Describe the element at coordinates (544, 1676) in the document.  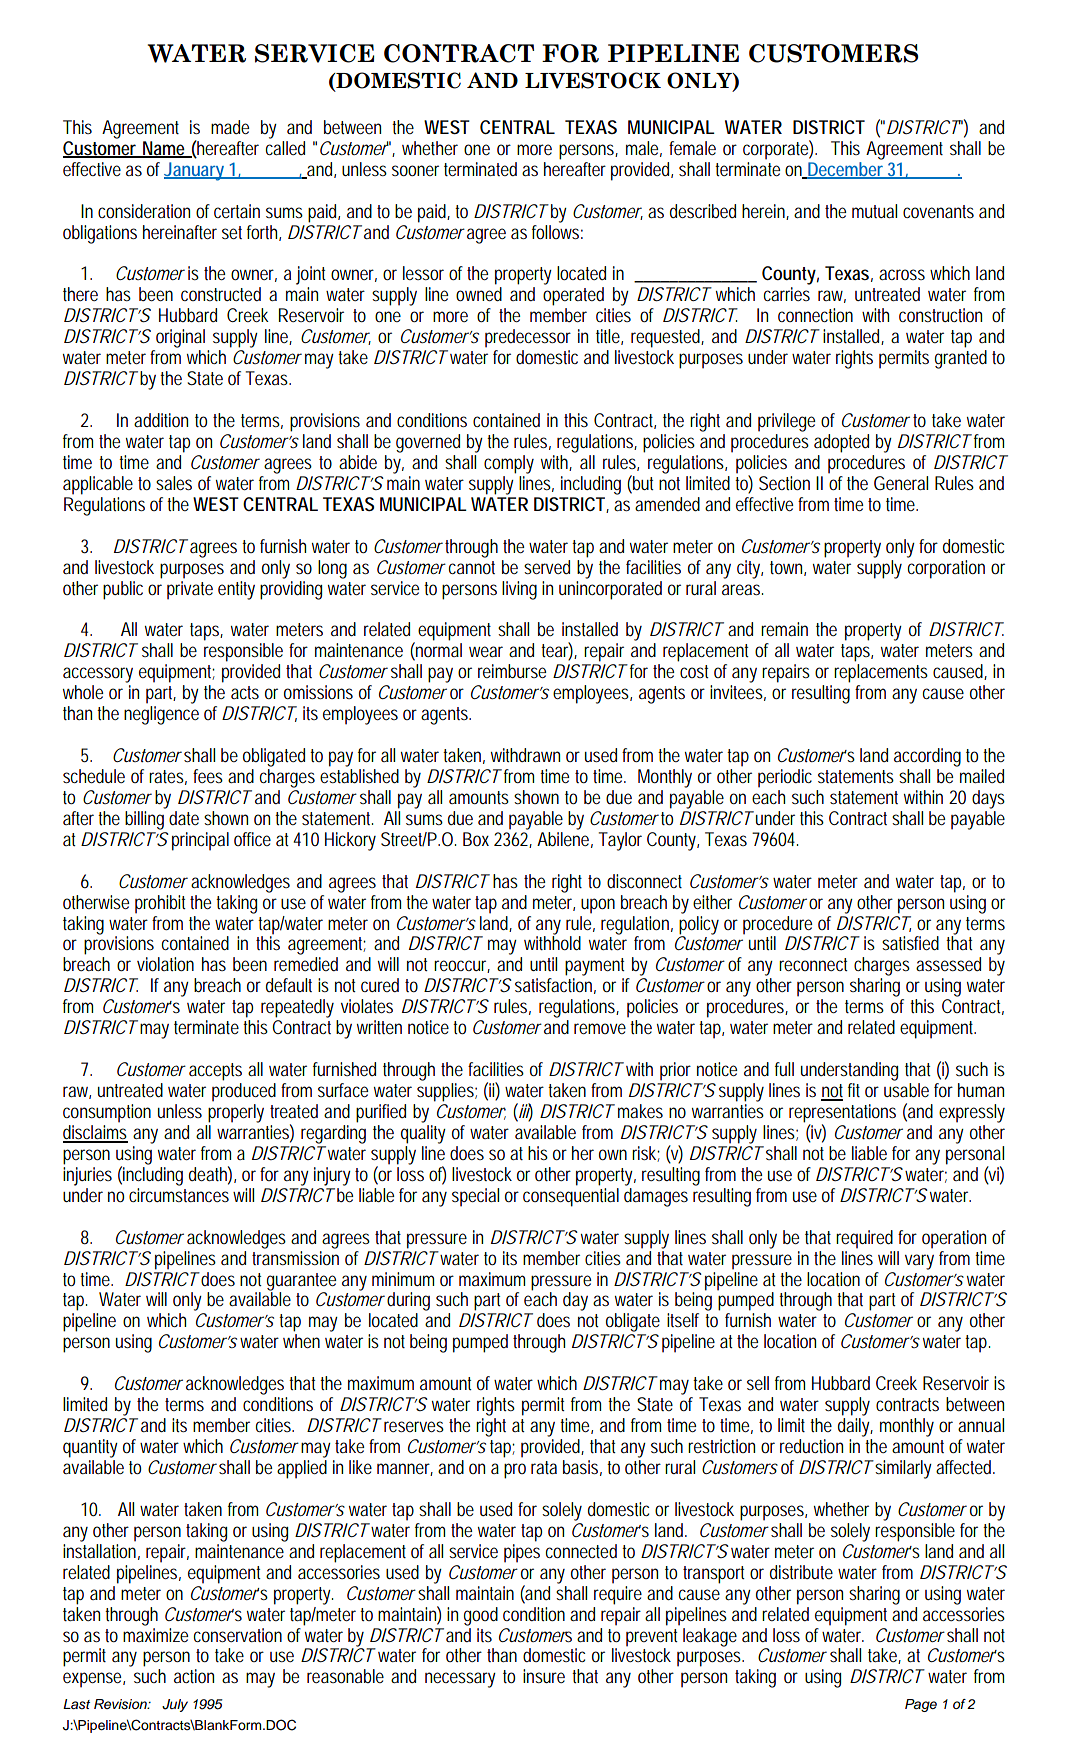
I see `insure` at that location.
